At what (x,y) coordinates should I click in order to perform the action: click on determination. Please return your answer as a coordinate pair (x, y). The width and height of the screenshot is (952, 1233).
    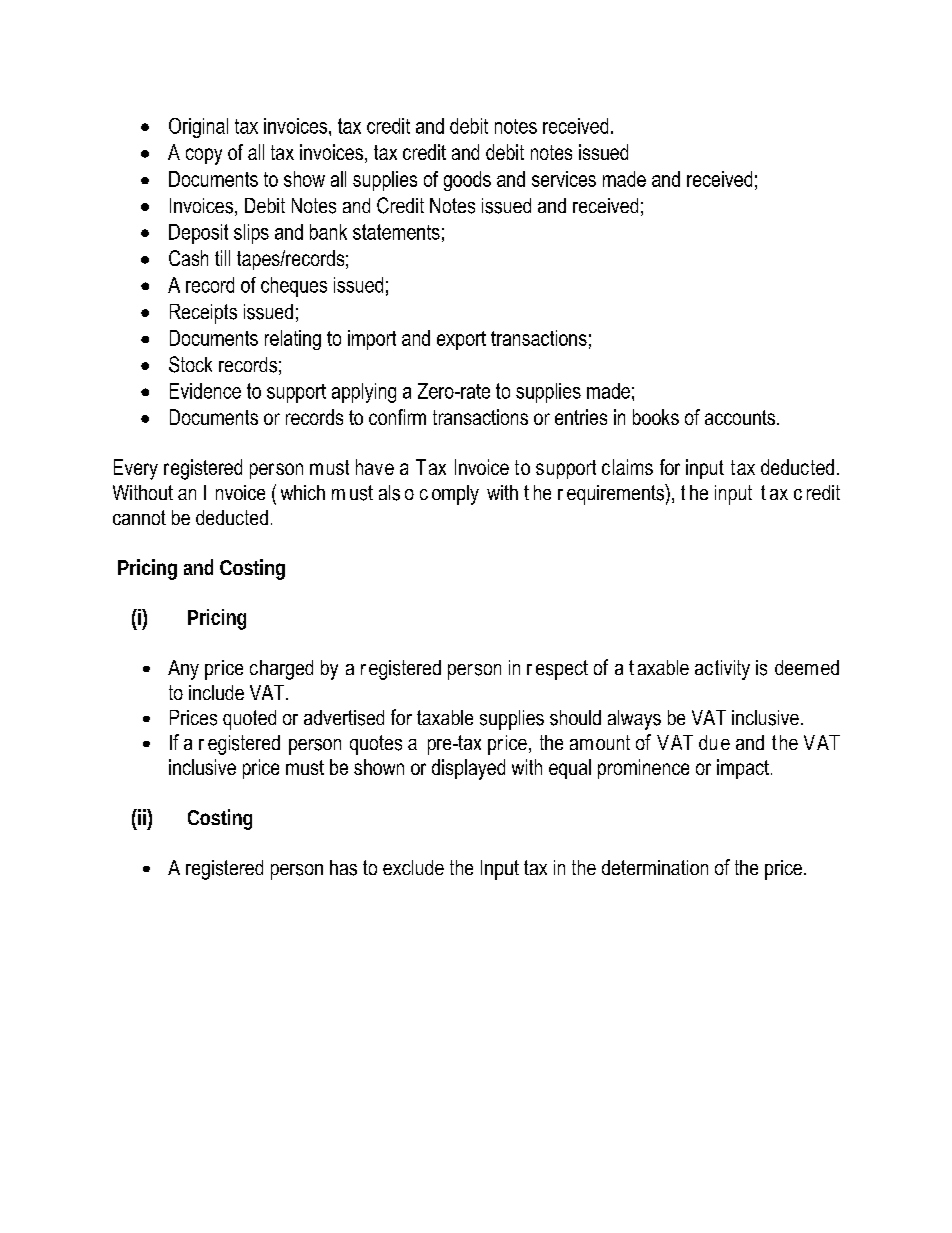
    Looking at the image, I should click on (655, 867).
